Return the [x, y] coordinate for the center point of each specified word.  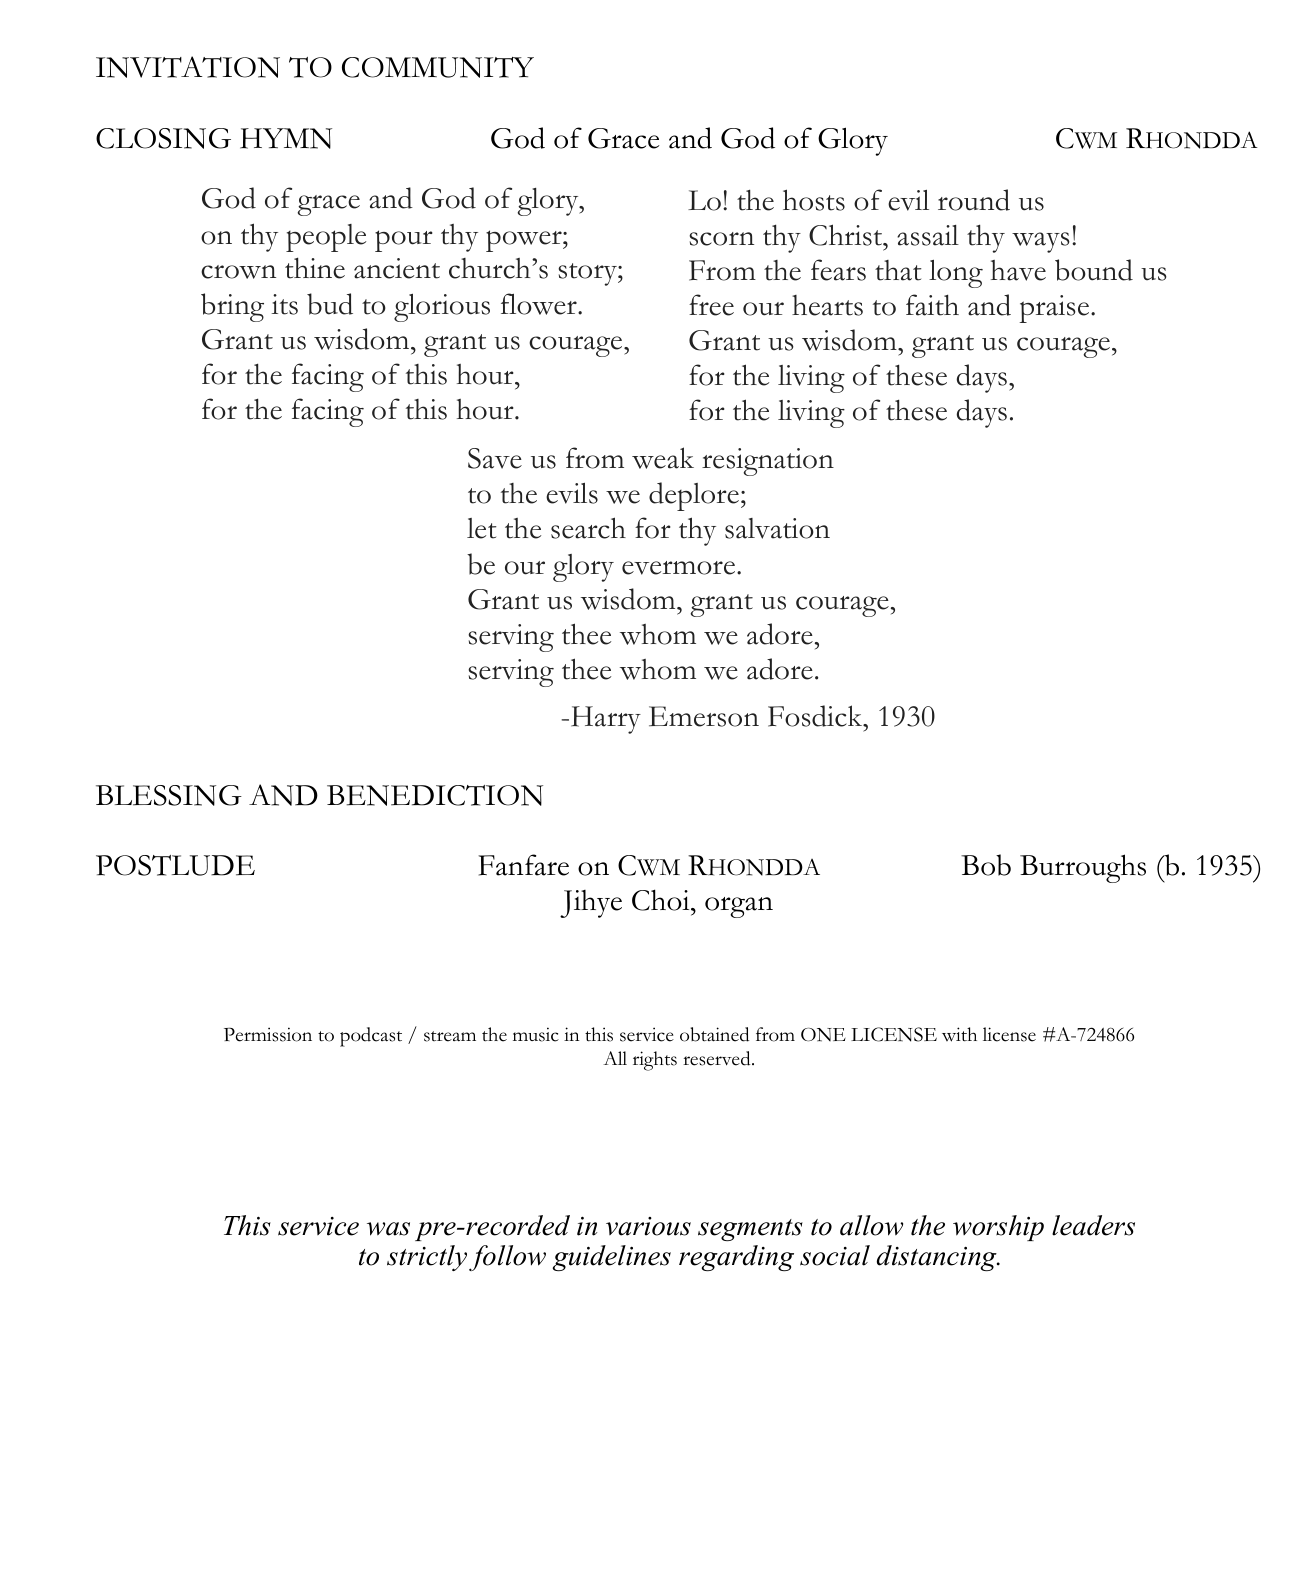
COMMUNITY [438, 67]
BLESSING [169, 795]
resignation [768, 462]
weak [663, 458]
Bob [986, 865]
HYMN [286, 138]
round [974, 200]
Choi [662, 900]
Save [495, 458]
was [388, 1229]
